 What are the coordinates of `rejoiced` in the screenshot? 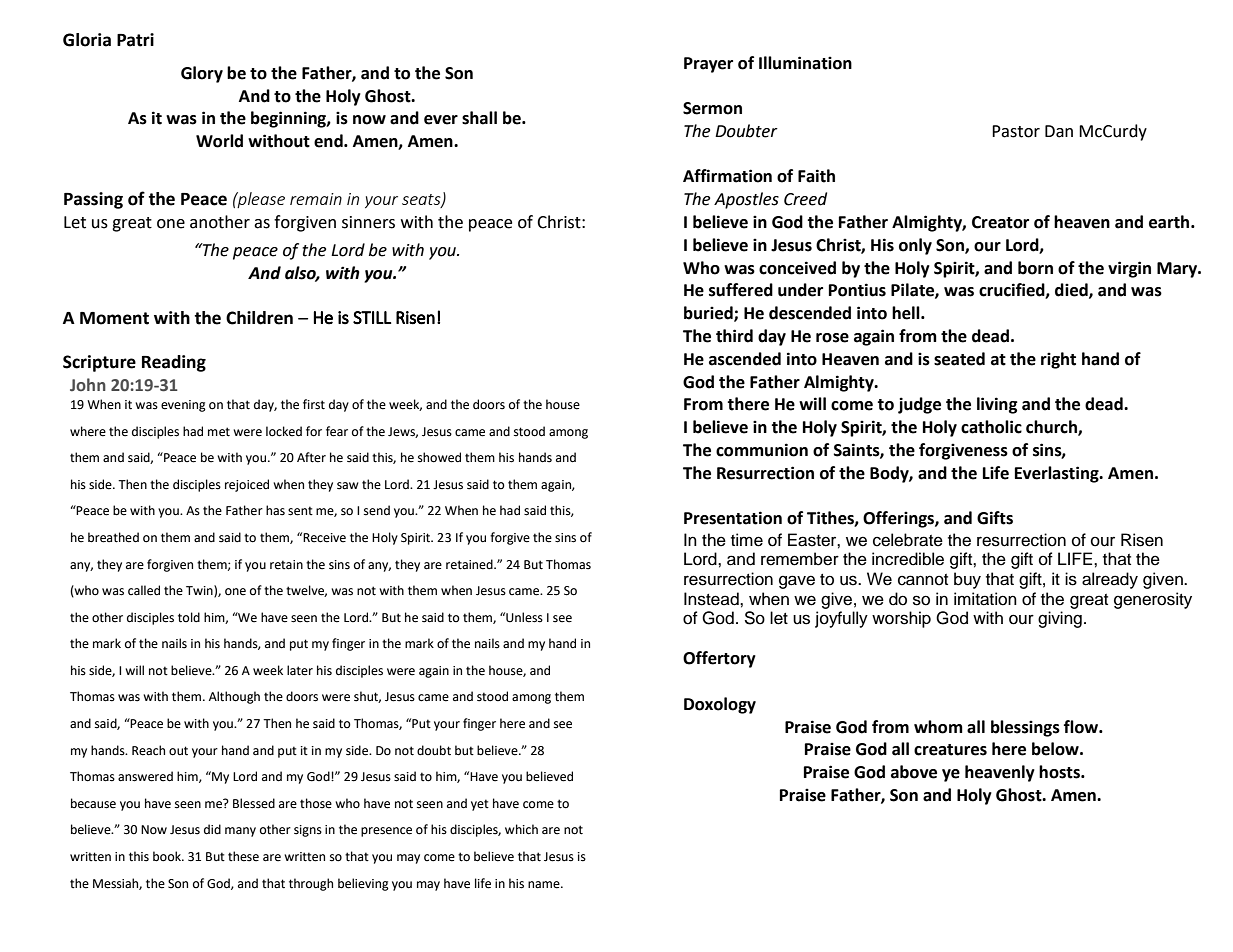 It's located at (247, 485).
